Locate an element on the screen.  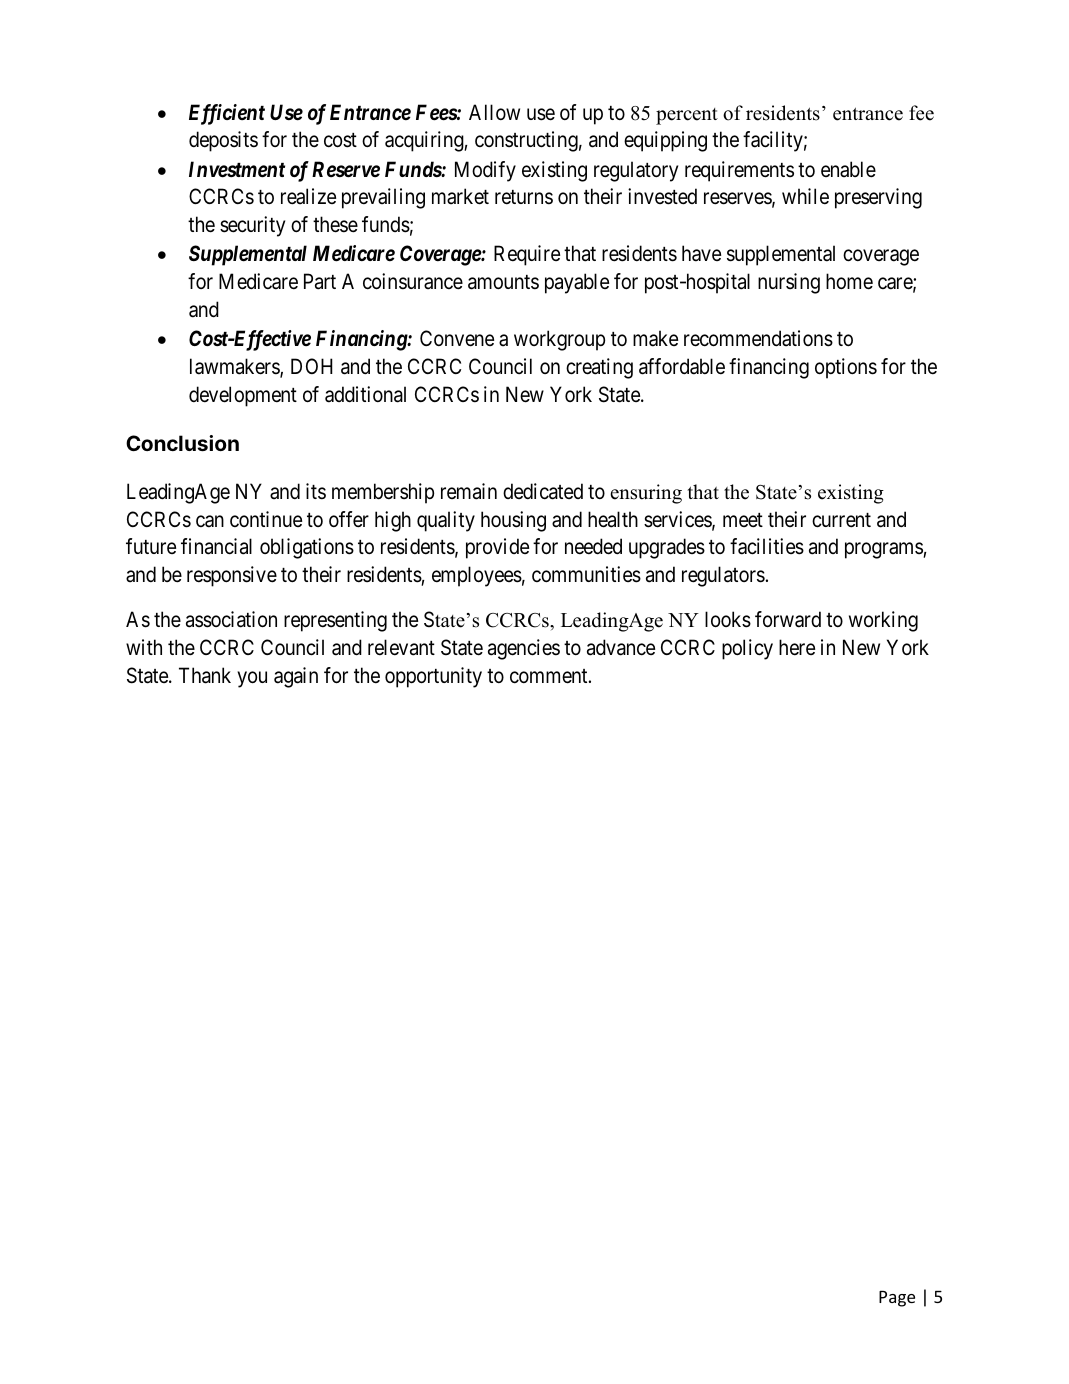
opportunity is located at coordinates (433, 677).
